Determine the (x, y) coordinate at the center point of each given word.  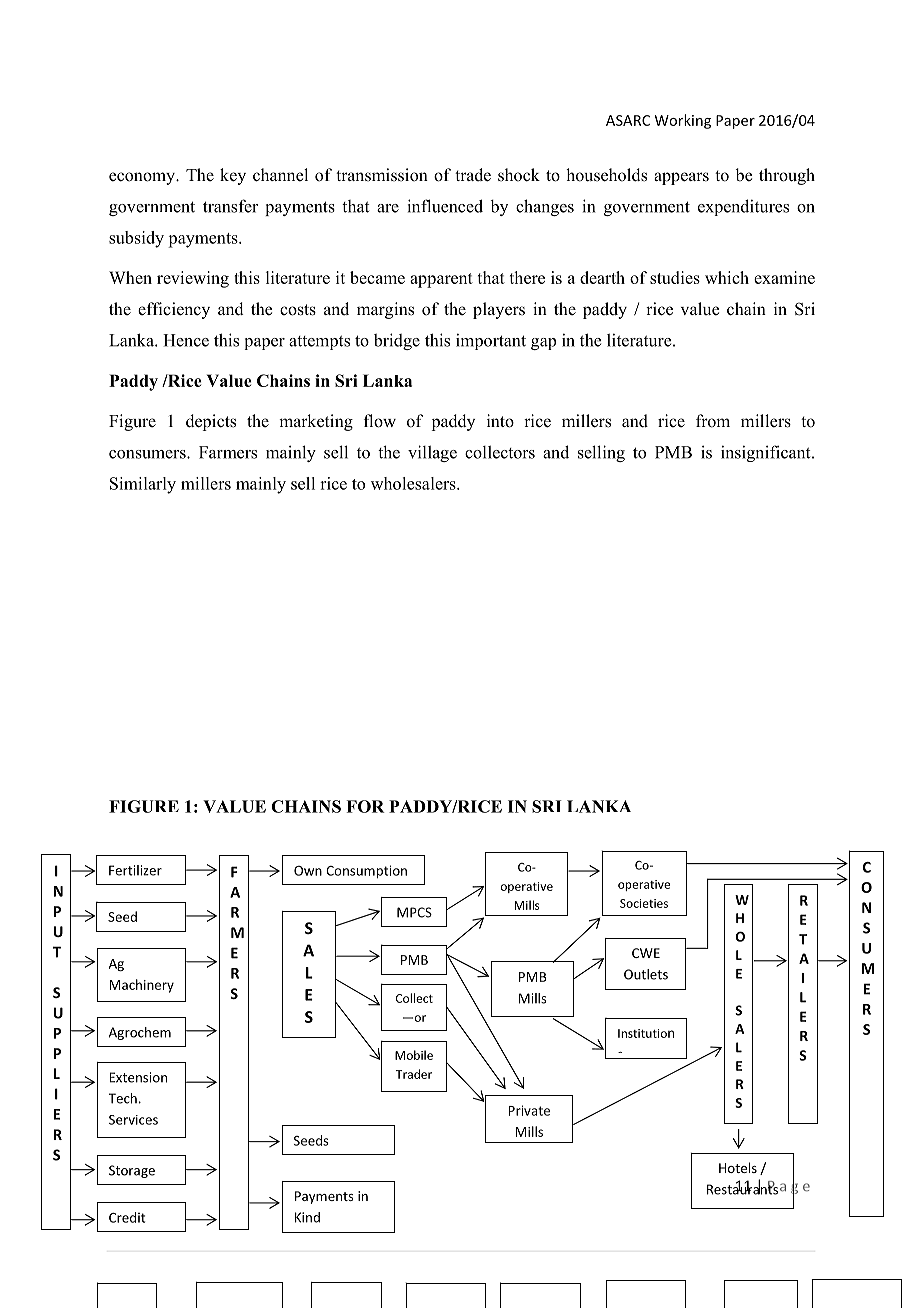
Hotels (738, 1167)
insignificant (767, 453)
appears (681, 178)
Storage (132, 1171)
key (233, 176)
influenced (445, 206)
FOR (365, 806)
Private (529, 1110)
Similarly (143, 485)
